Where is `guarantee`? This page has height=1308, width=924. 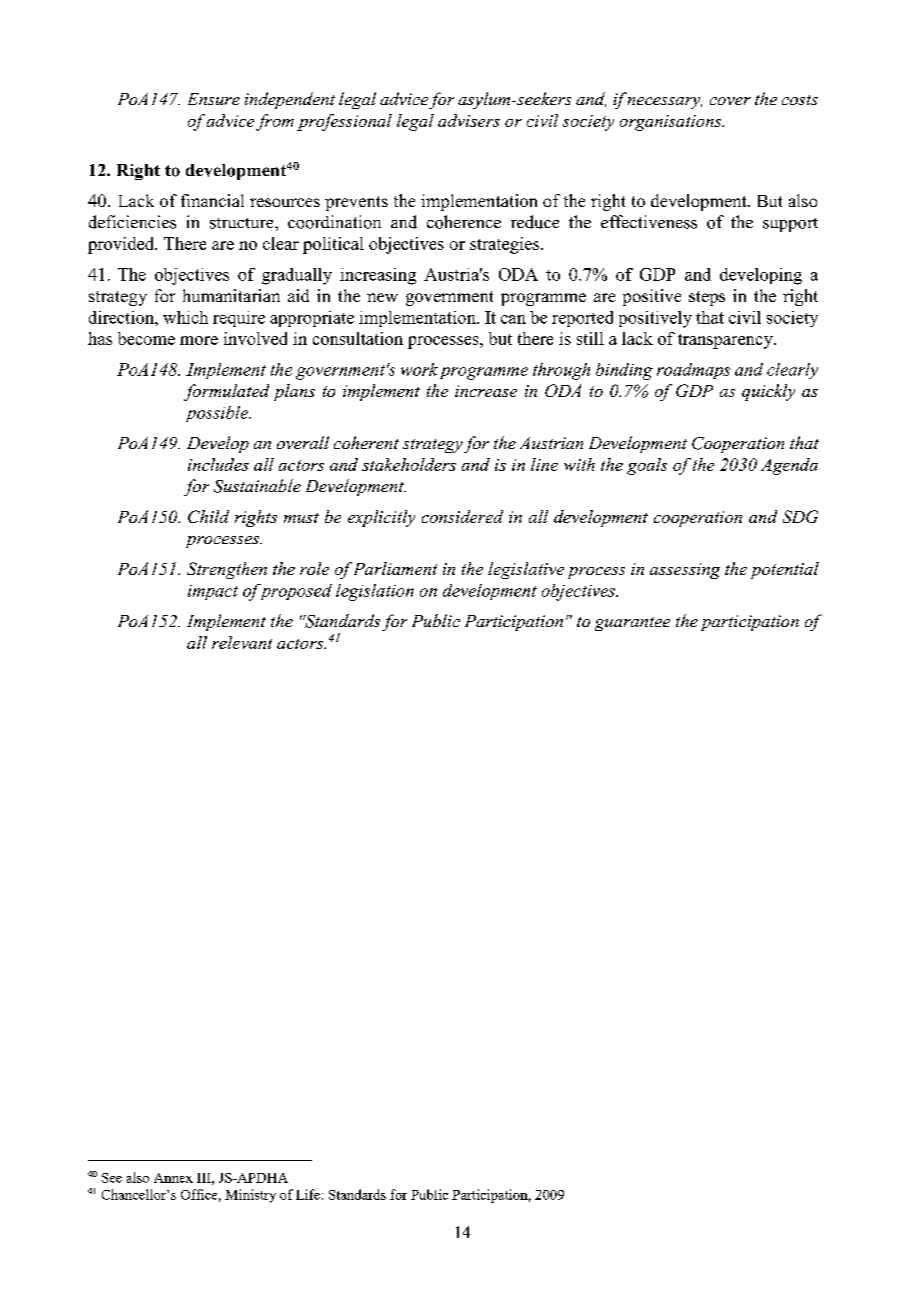
guarantee is located at coordinates (632, 624).
